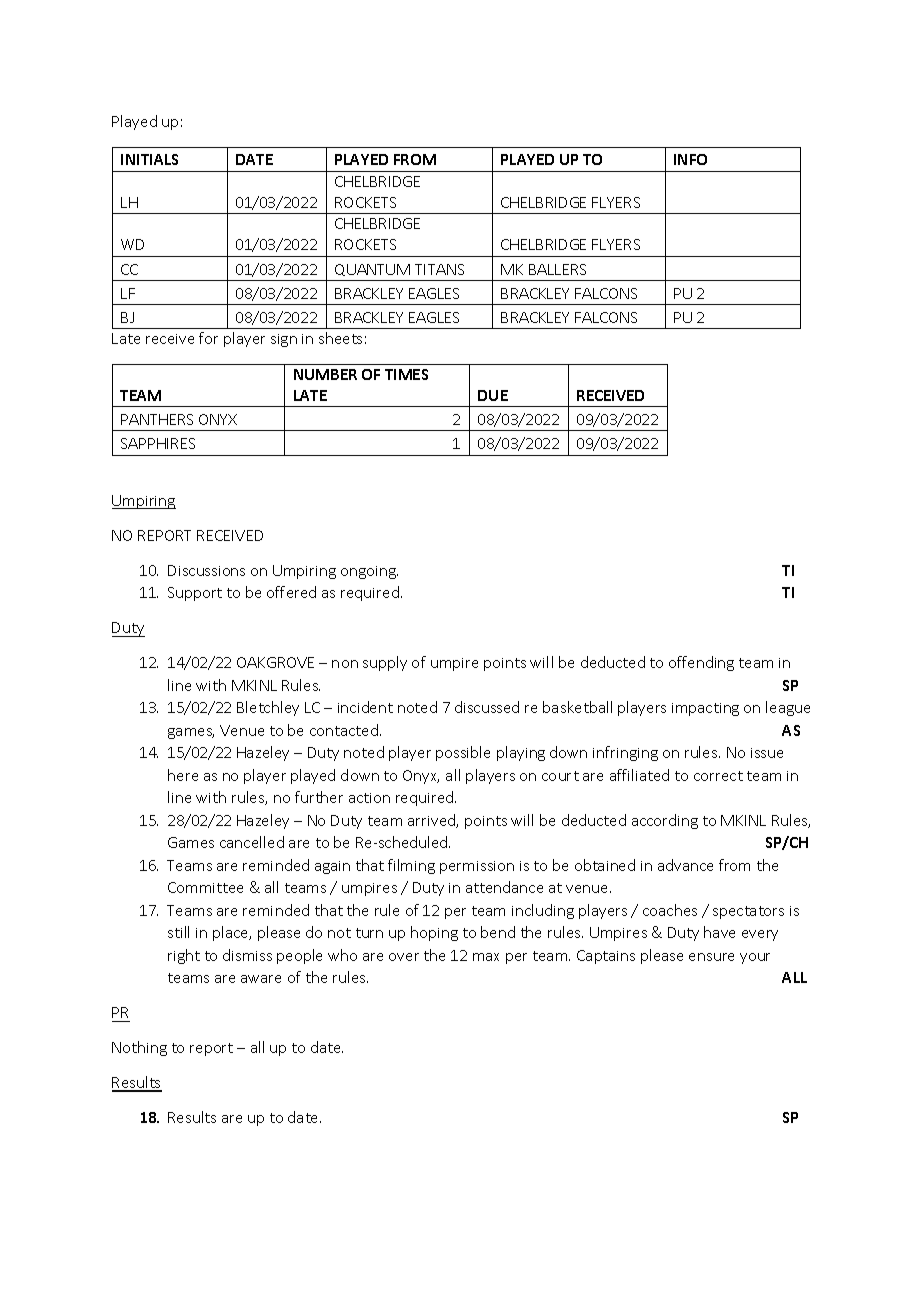  I want to click on ongoing, so click(369, 572).
